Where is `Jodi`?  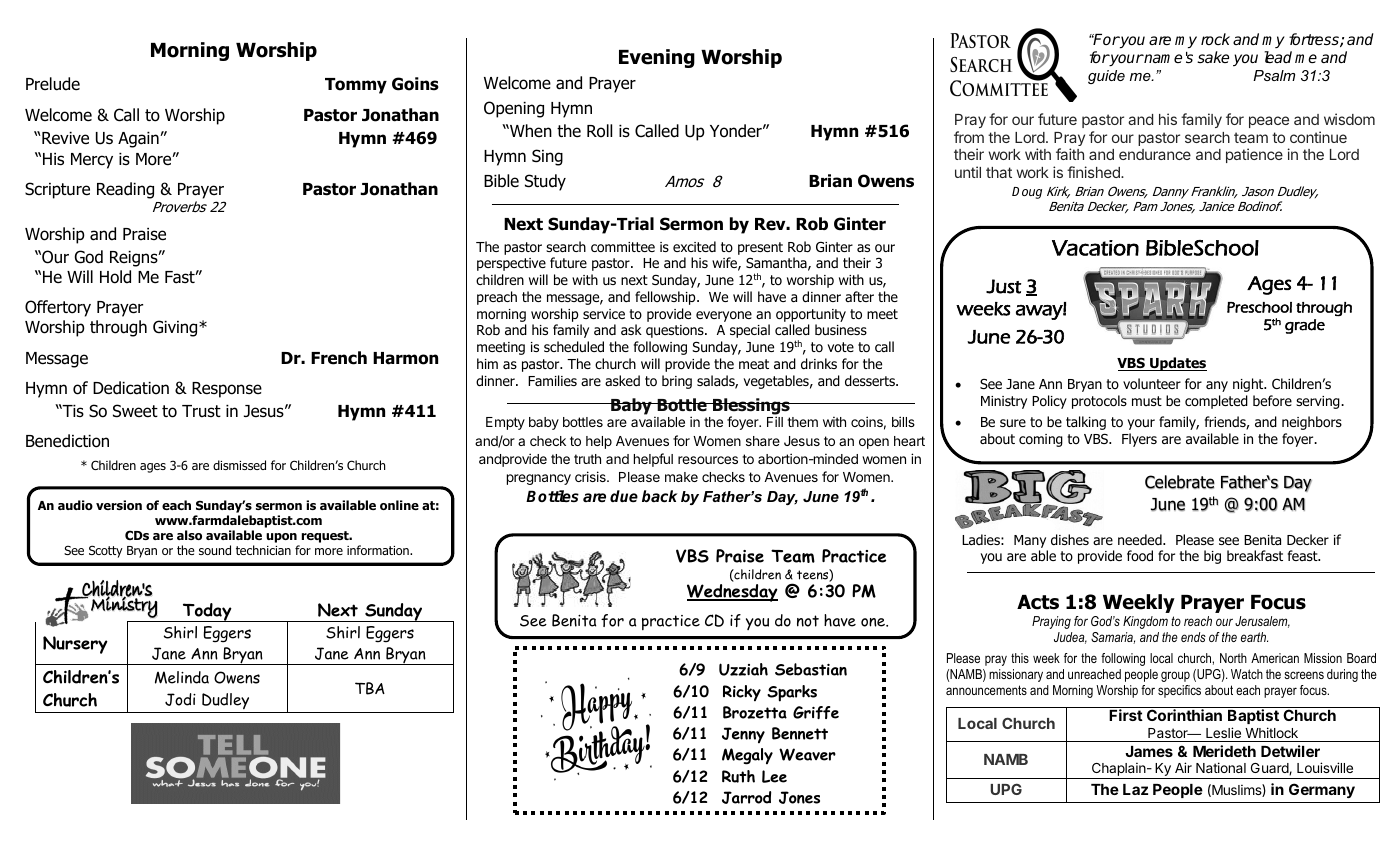 Jodi is located at coordinates (180, 699).
